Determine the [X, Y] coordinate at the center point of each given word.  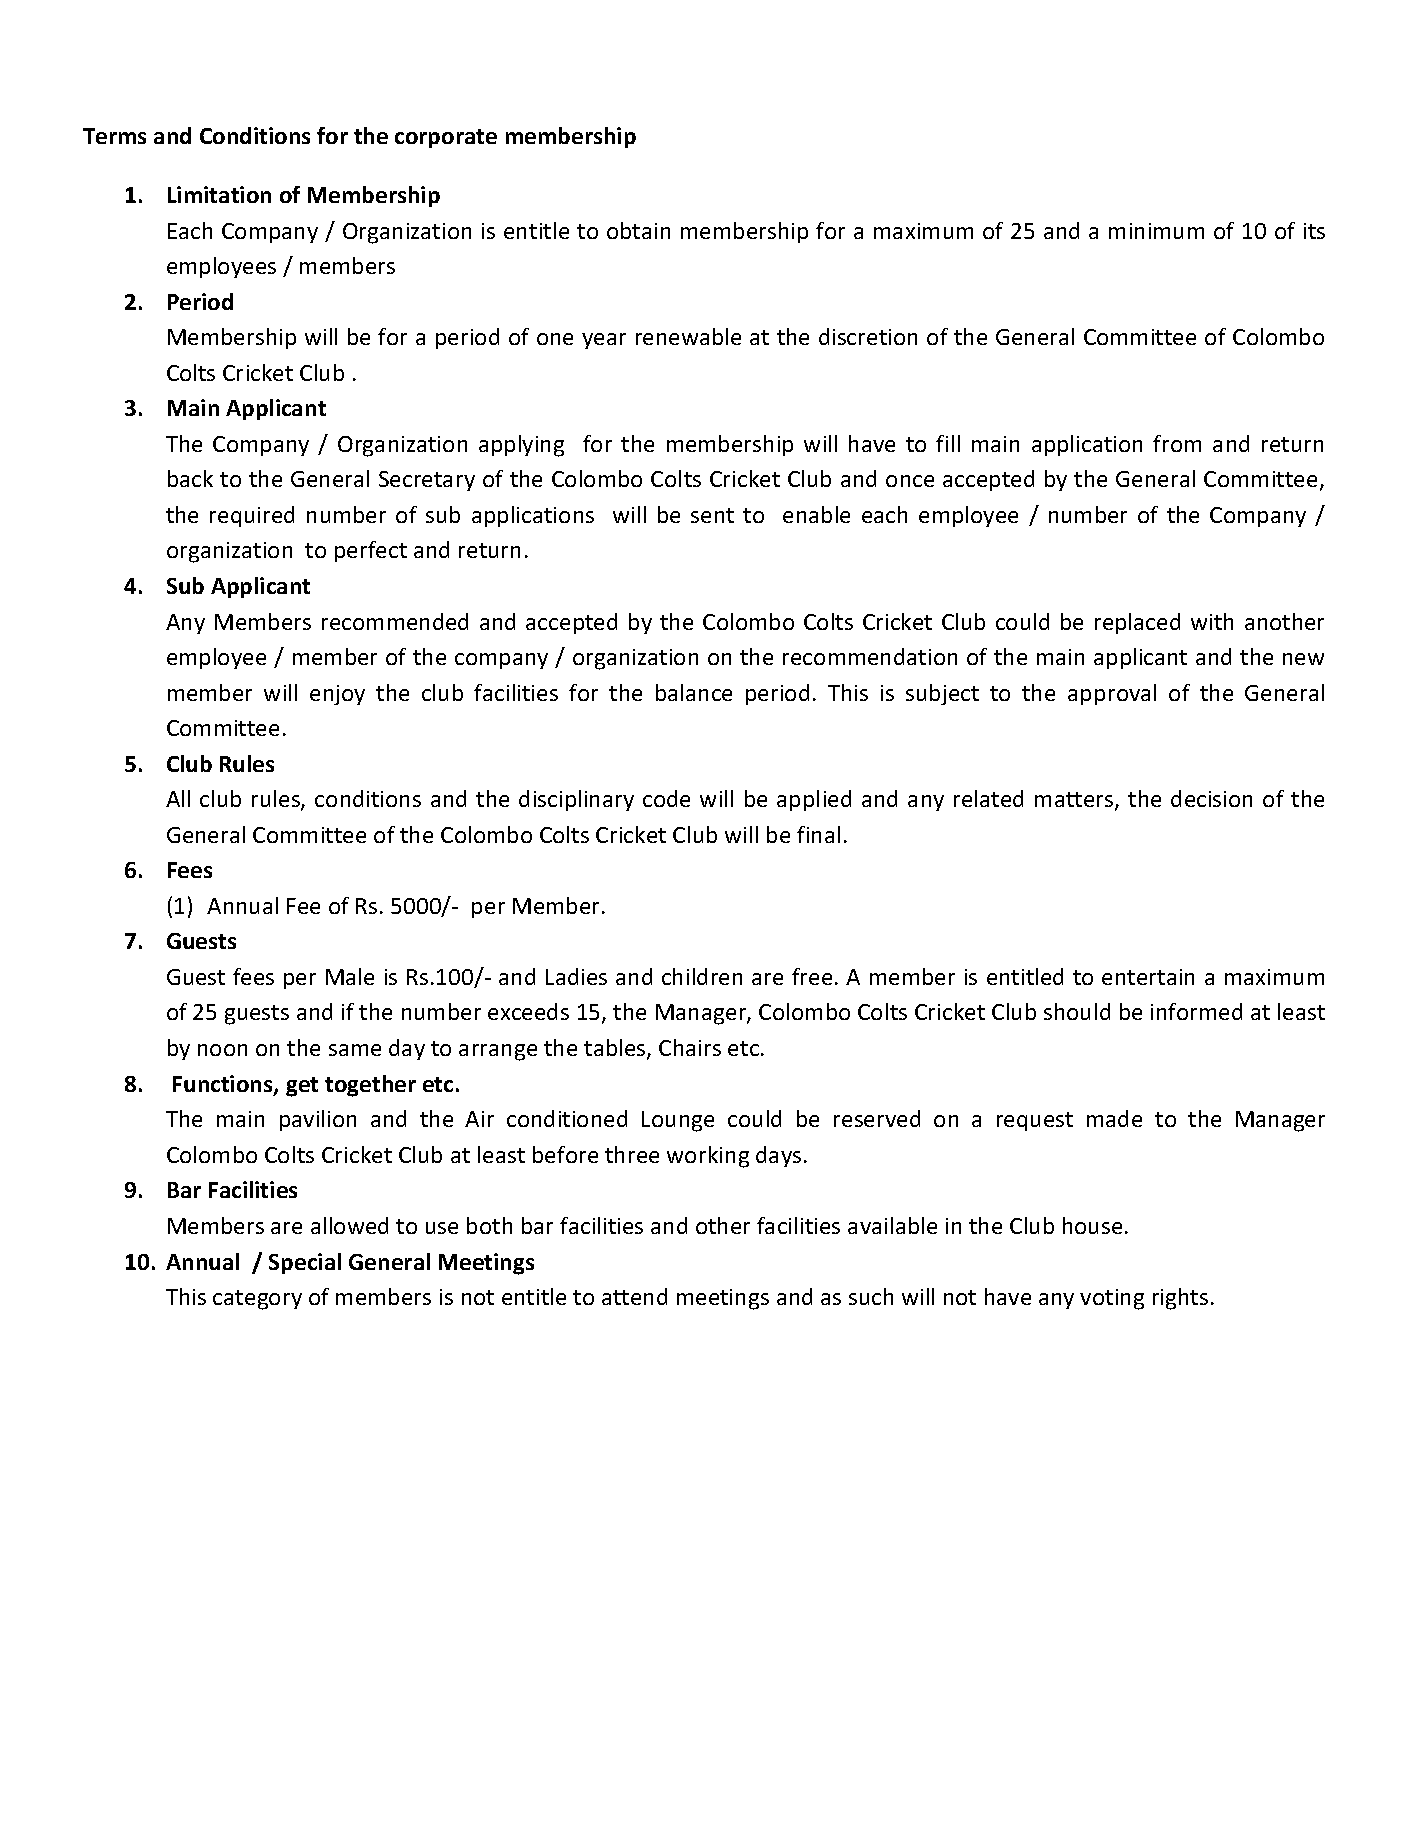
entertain [1148, 977]
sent [712, 515]
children [702, 976]
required [252, 516]
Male [350, 976]
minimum [1156, 231]
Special [305, 1263]
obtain [638, 230]
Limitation [219, 194]
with [1212, 621]
